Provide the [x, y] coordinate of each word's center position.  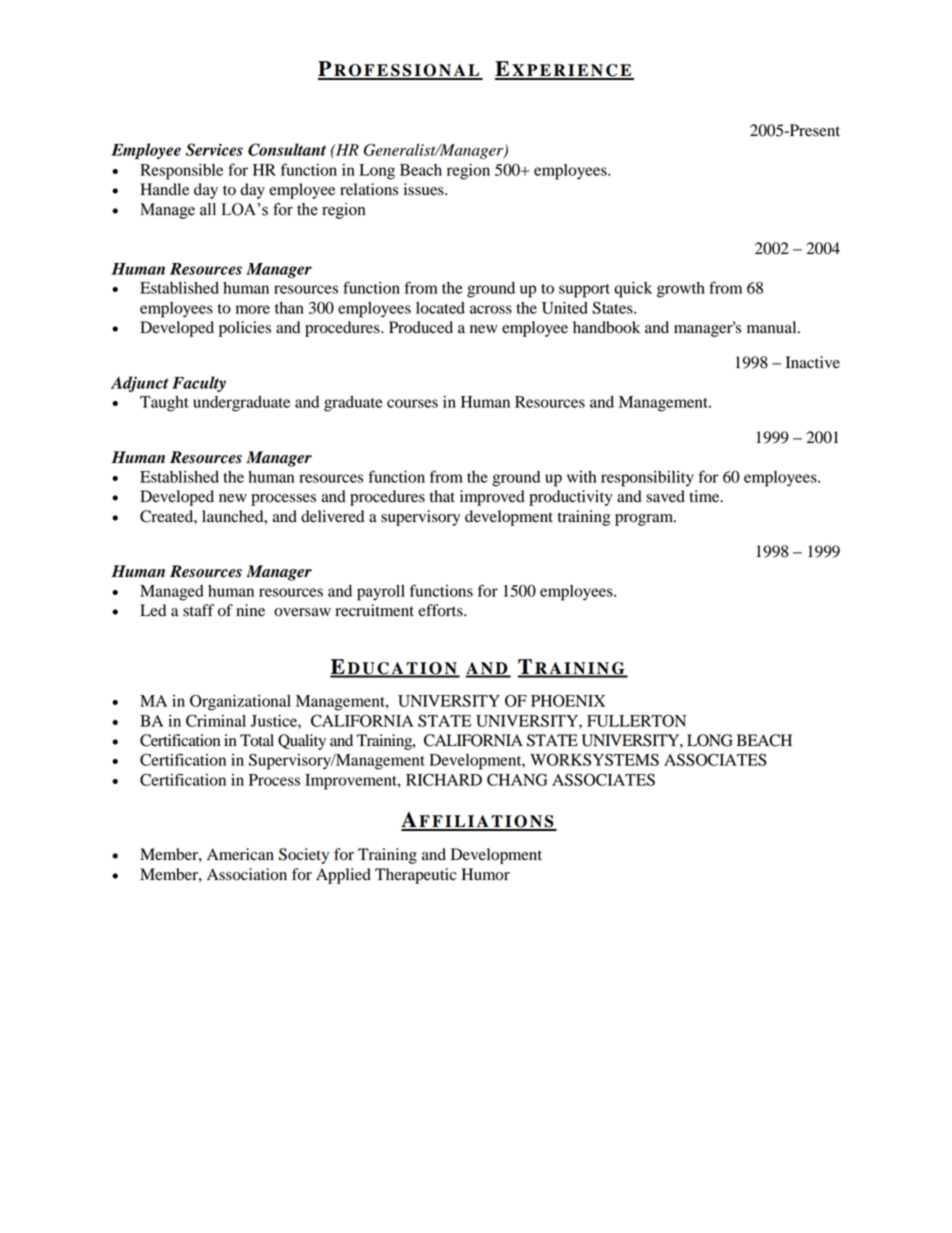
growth [681, 290]
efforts [441, 610]
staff [198, 610]
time [705, 496]
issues [425, 189]
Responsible [181, 172]
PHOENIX [568, 700]
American [240, 854]
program [645, 520]
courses [412, 403]
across [491, 309]
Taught [164, 404]
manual [773, 327]
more [253, 309]
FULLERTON [636, 720]
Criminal [216, 720]
